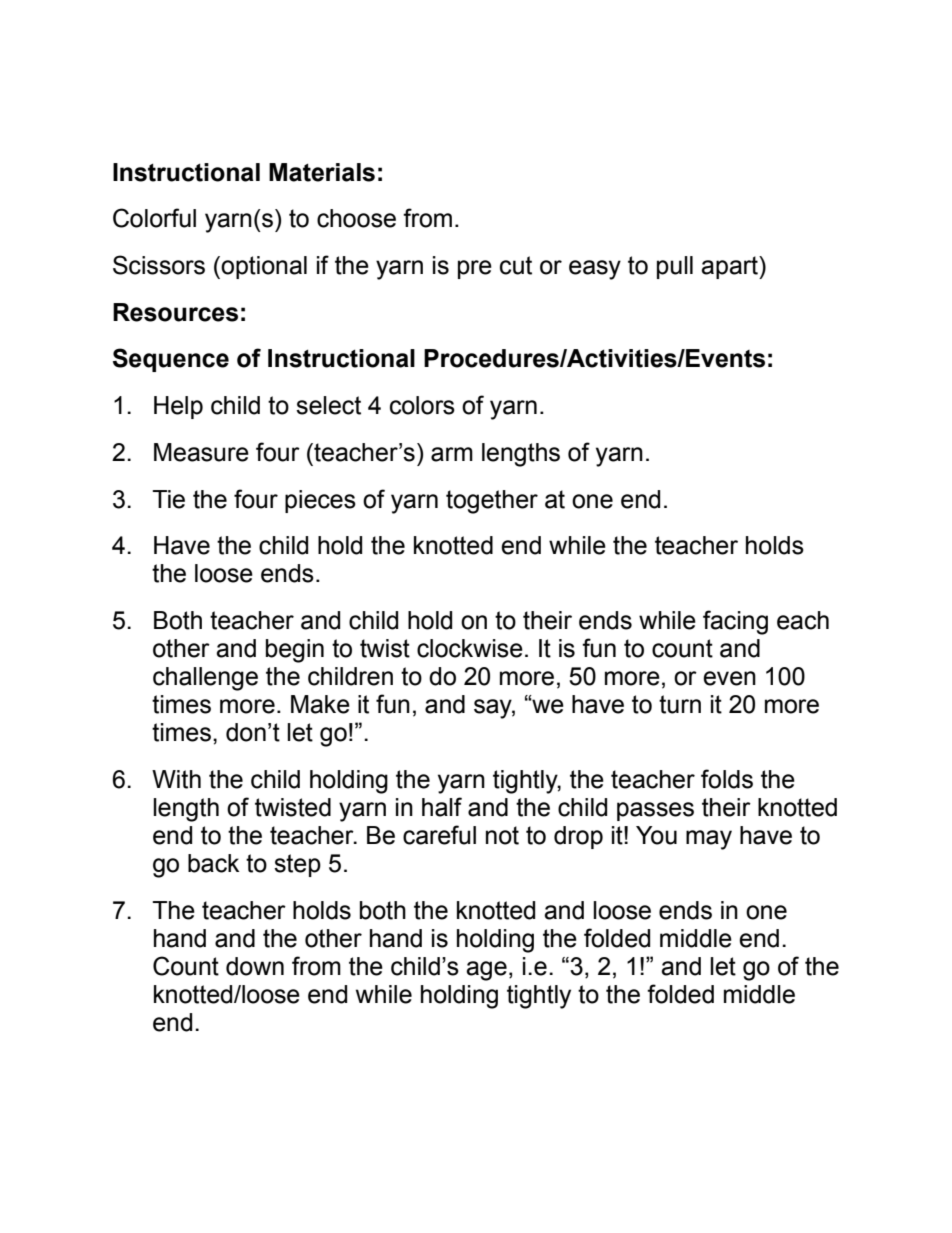  Describe the element at coordinates (675, 267) in the document. I see `pull` at that location.
